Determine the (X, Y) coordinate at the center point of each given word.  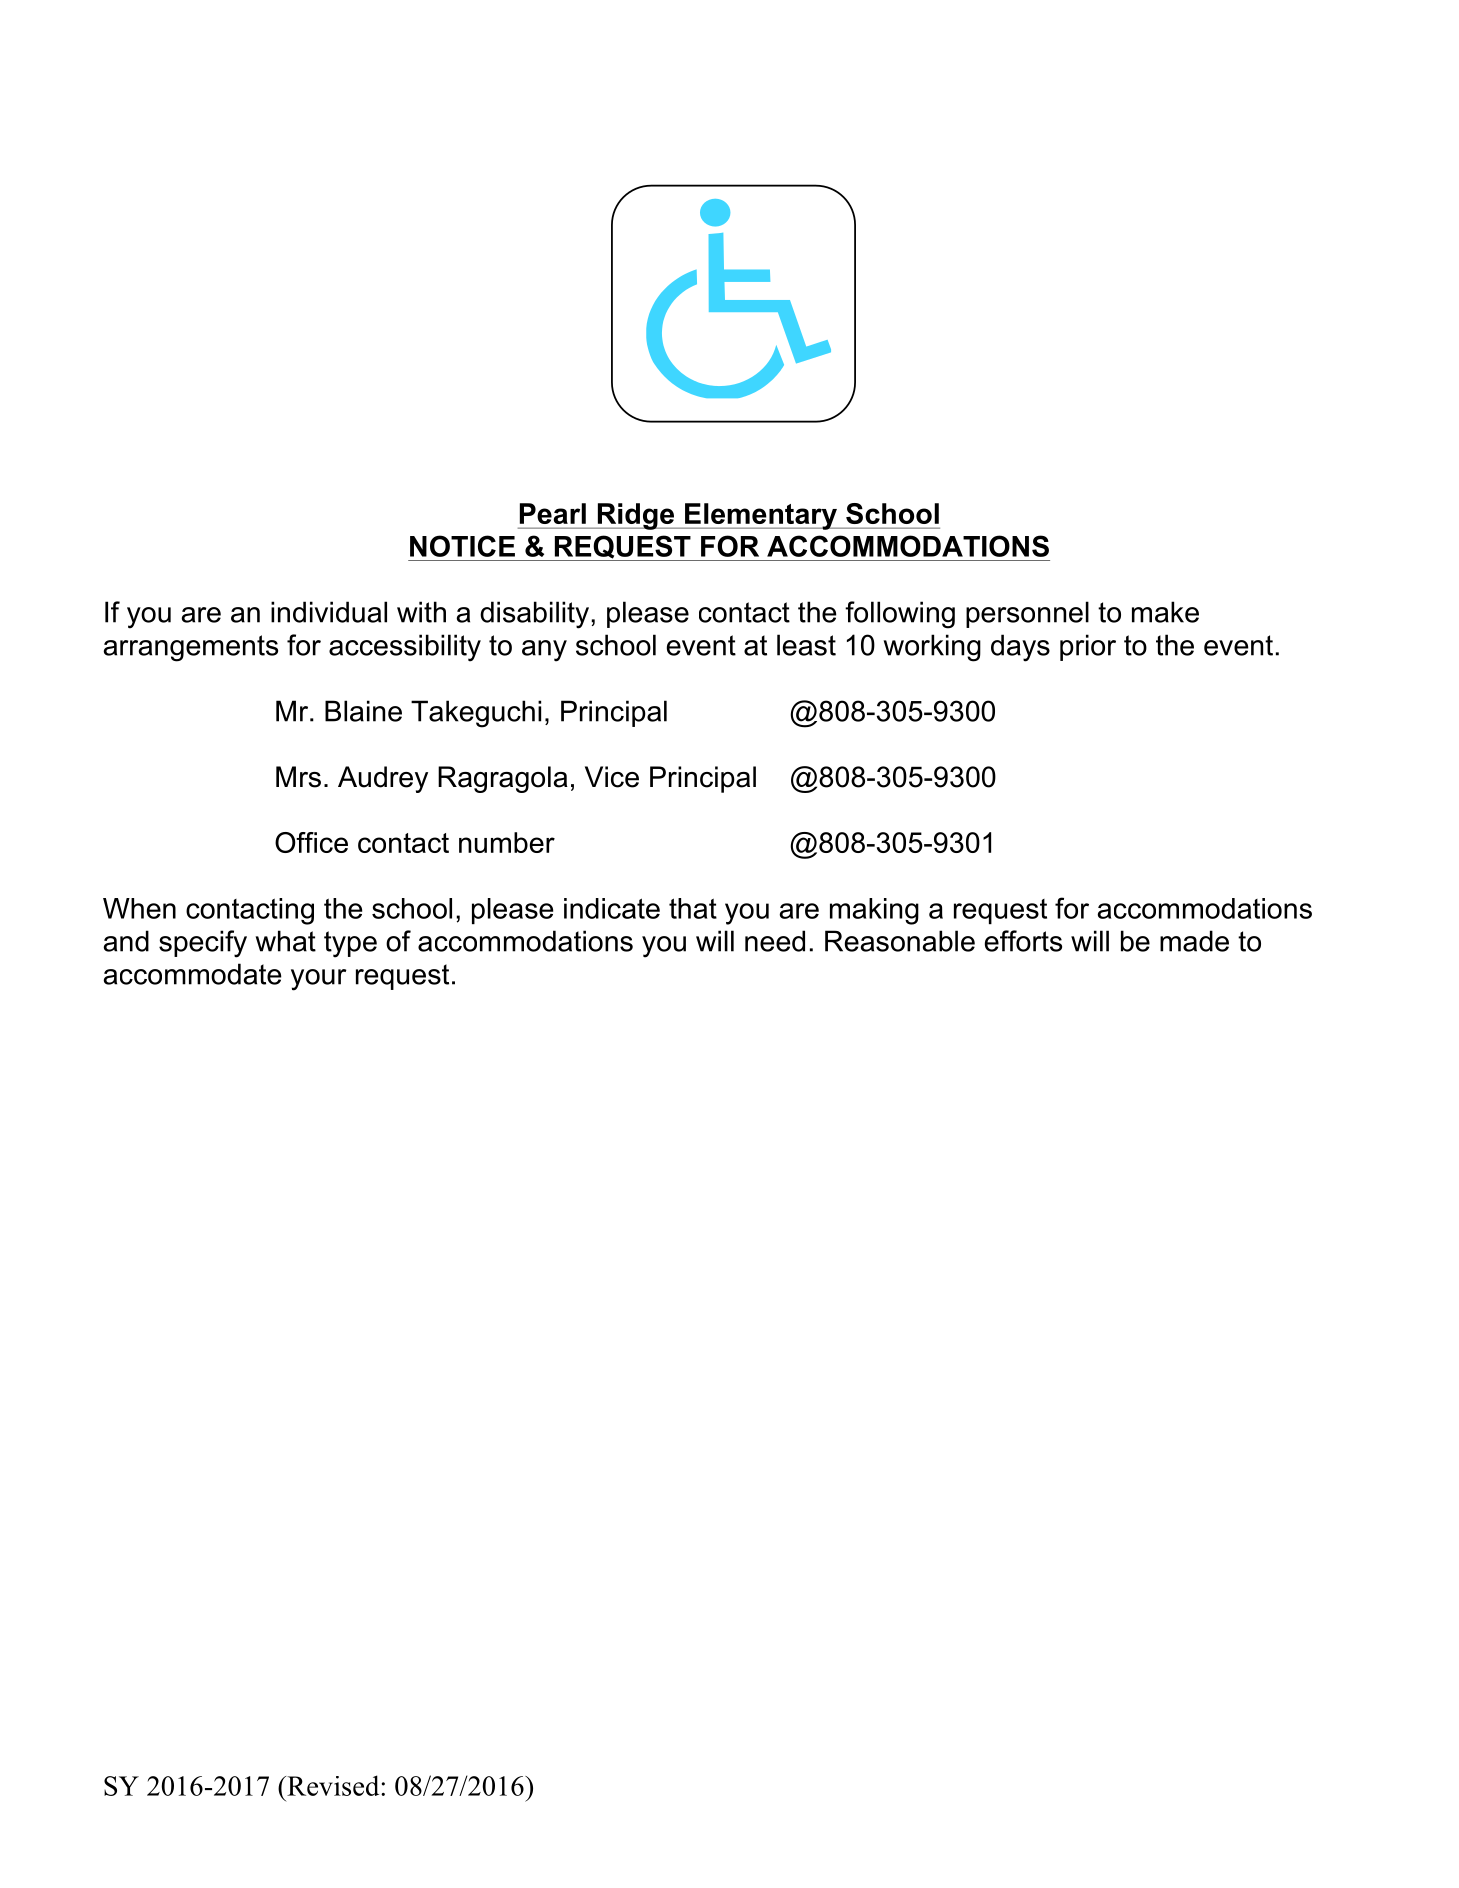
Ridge (636, 516)
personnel (1027, 614)
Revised (333, 1785)
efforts (1023, 941)
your (319, 980)
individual (329, 612)
